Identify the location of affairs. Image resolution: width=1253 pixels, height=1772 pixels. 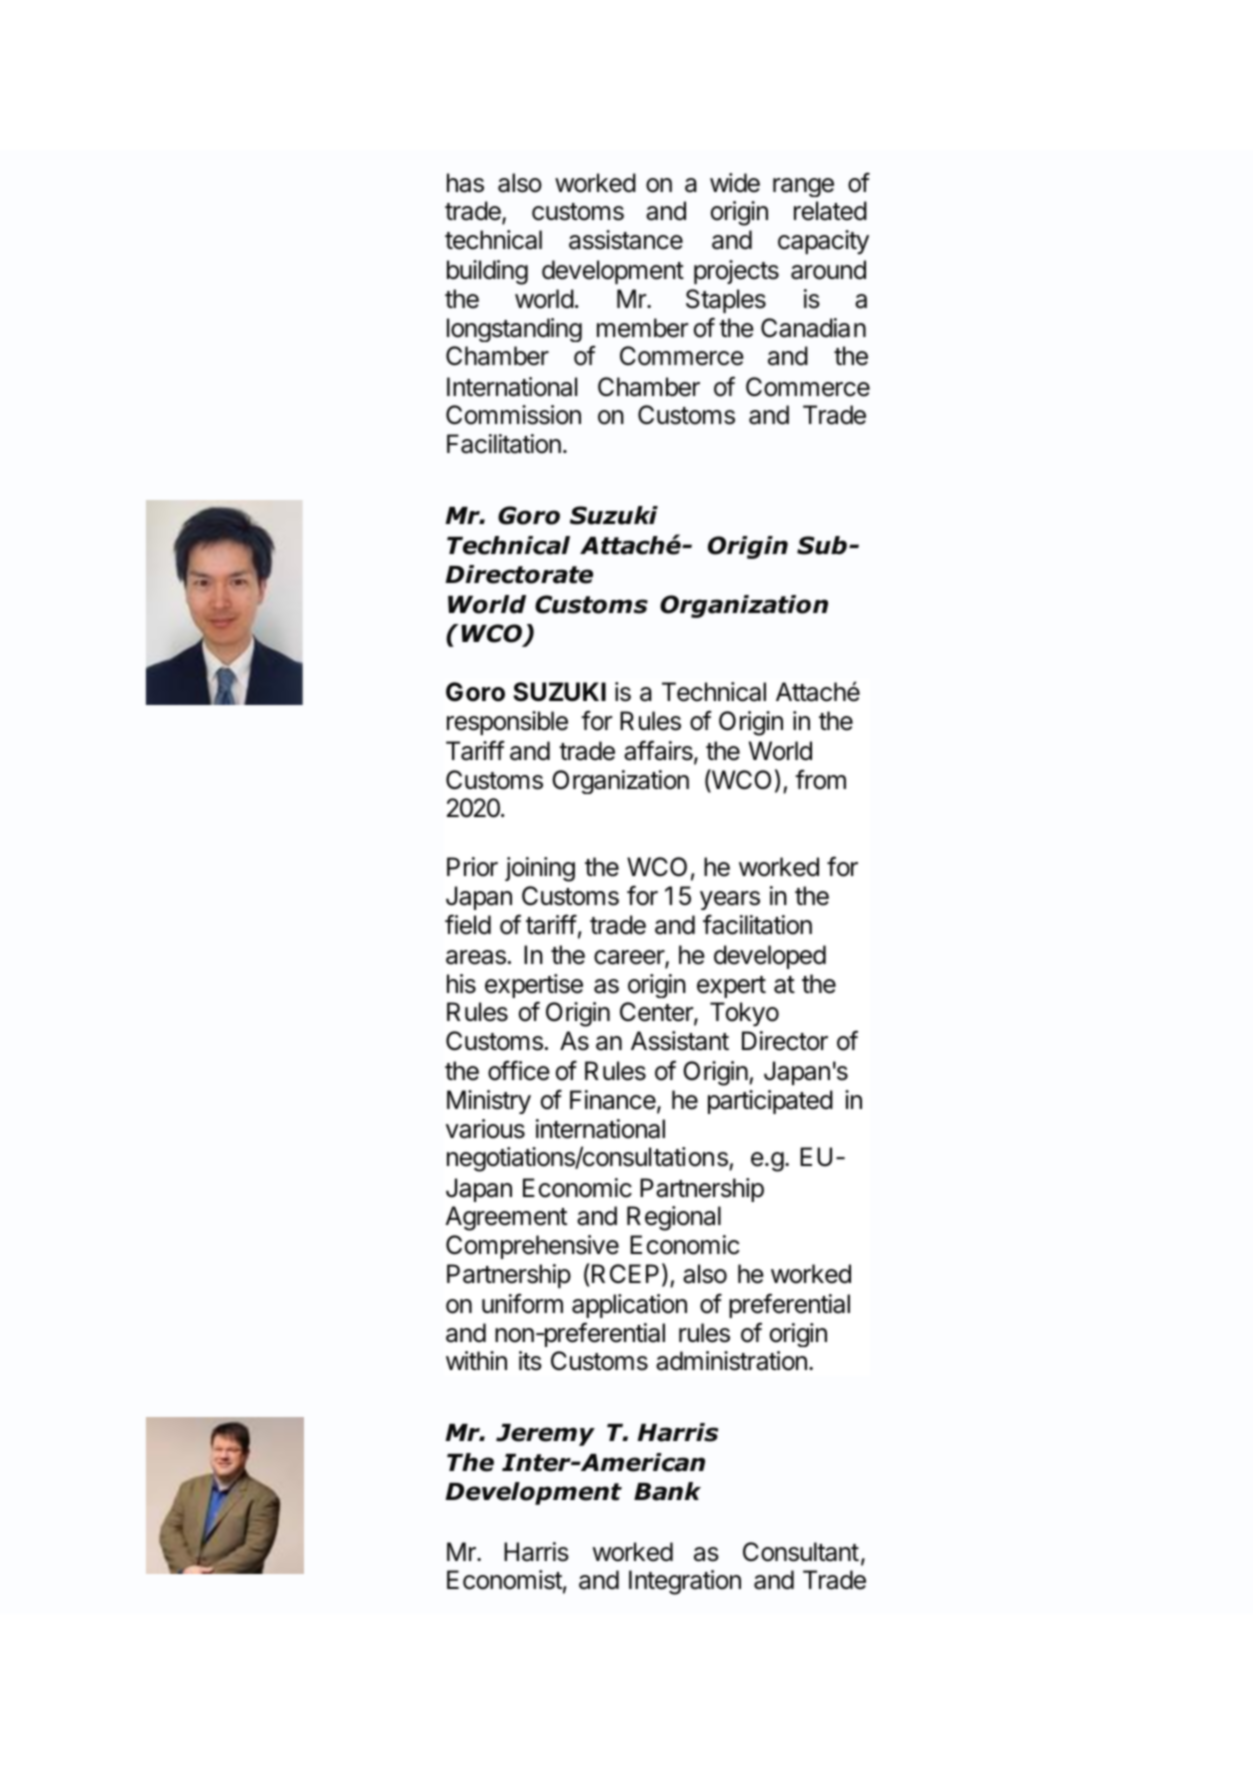
(659, 751).
